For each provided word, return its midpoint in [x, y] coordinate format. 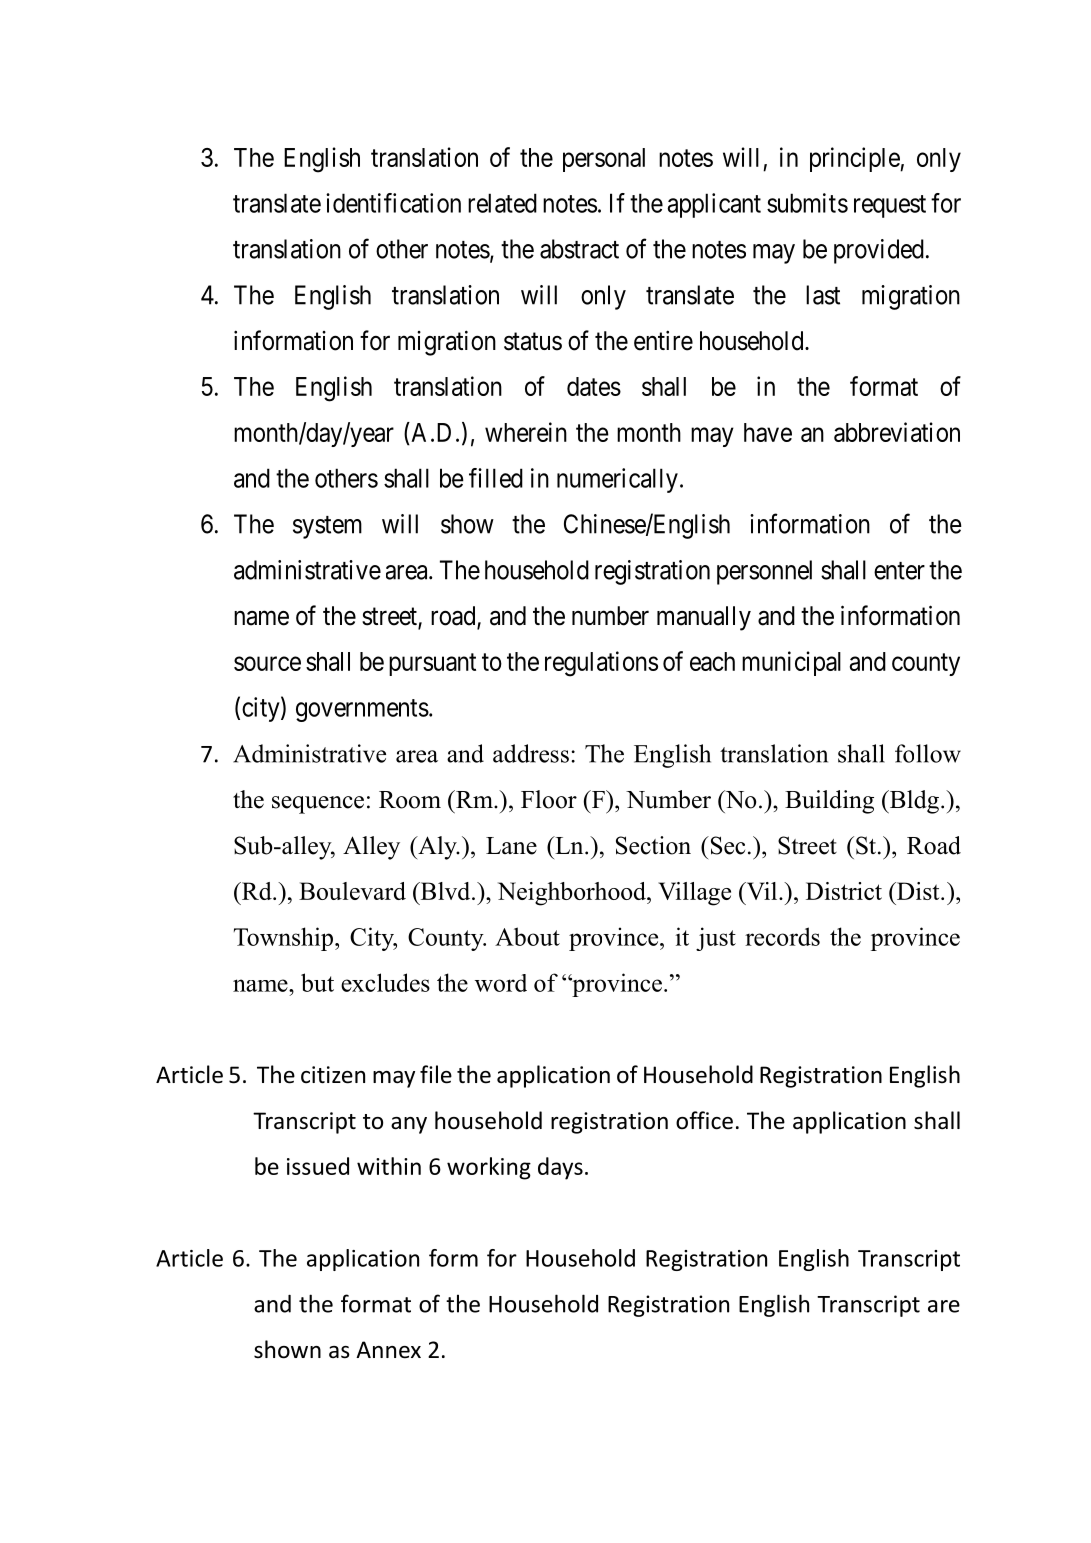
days [560, 1168]
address [531, 753]
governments [362, 710]
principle [855, 159]
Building [829, 802]
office [704, 1120]
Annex [388, 1350]
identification [393, 203]
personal [604, 160]
